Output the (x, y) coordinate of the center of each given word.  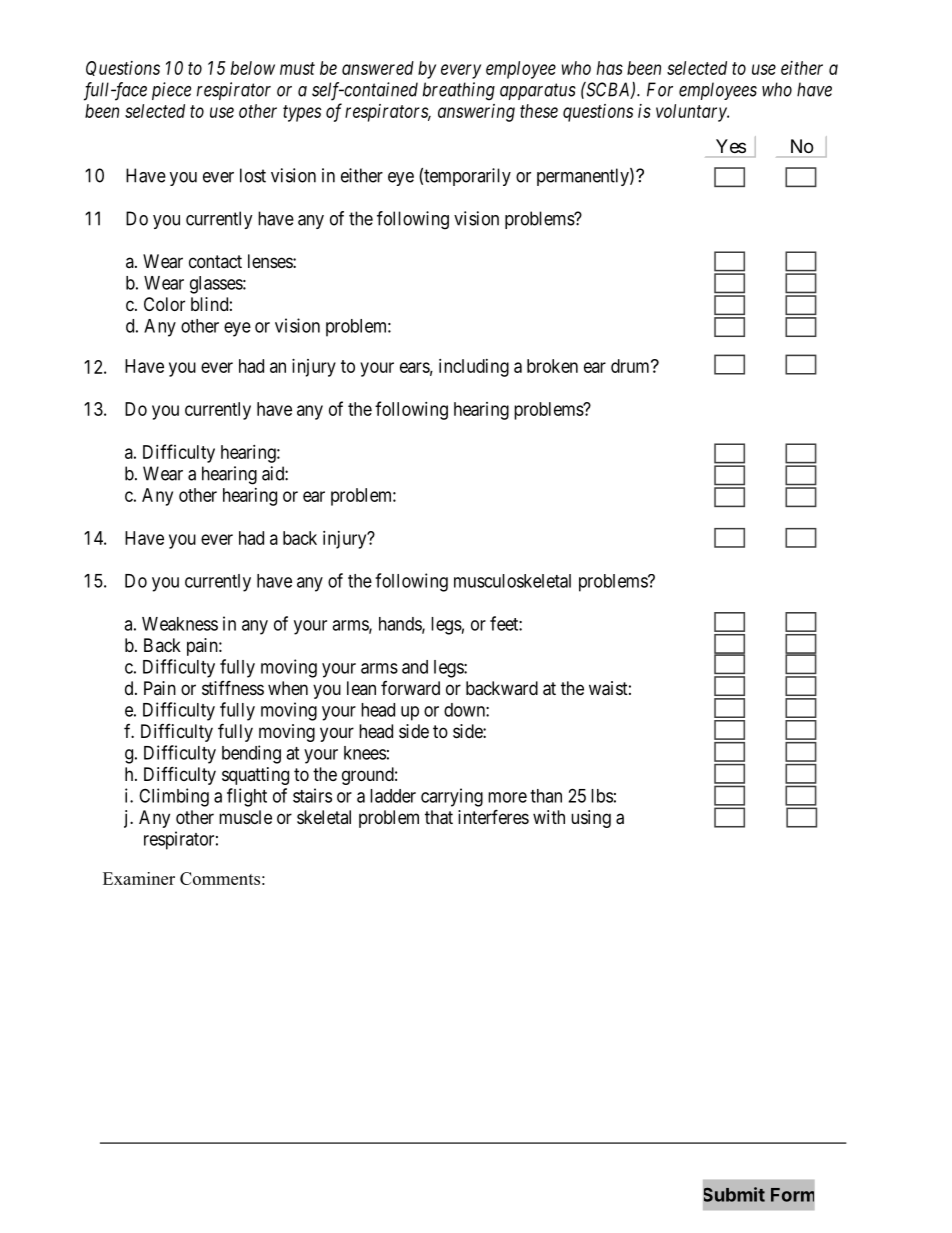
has (610, 68)
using (591, 819)
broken (552, 366)
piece (171, 91)
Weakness (180, 624)
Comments (220, 878)
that (439, 817)
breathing (459, 91)
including (474, 368)
